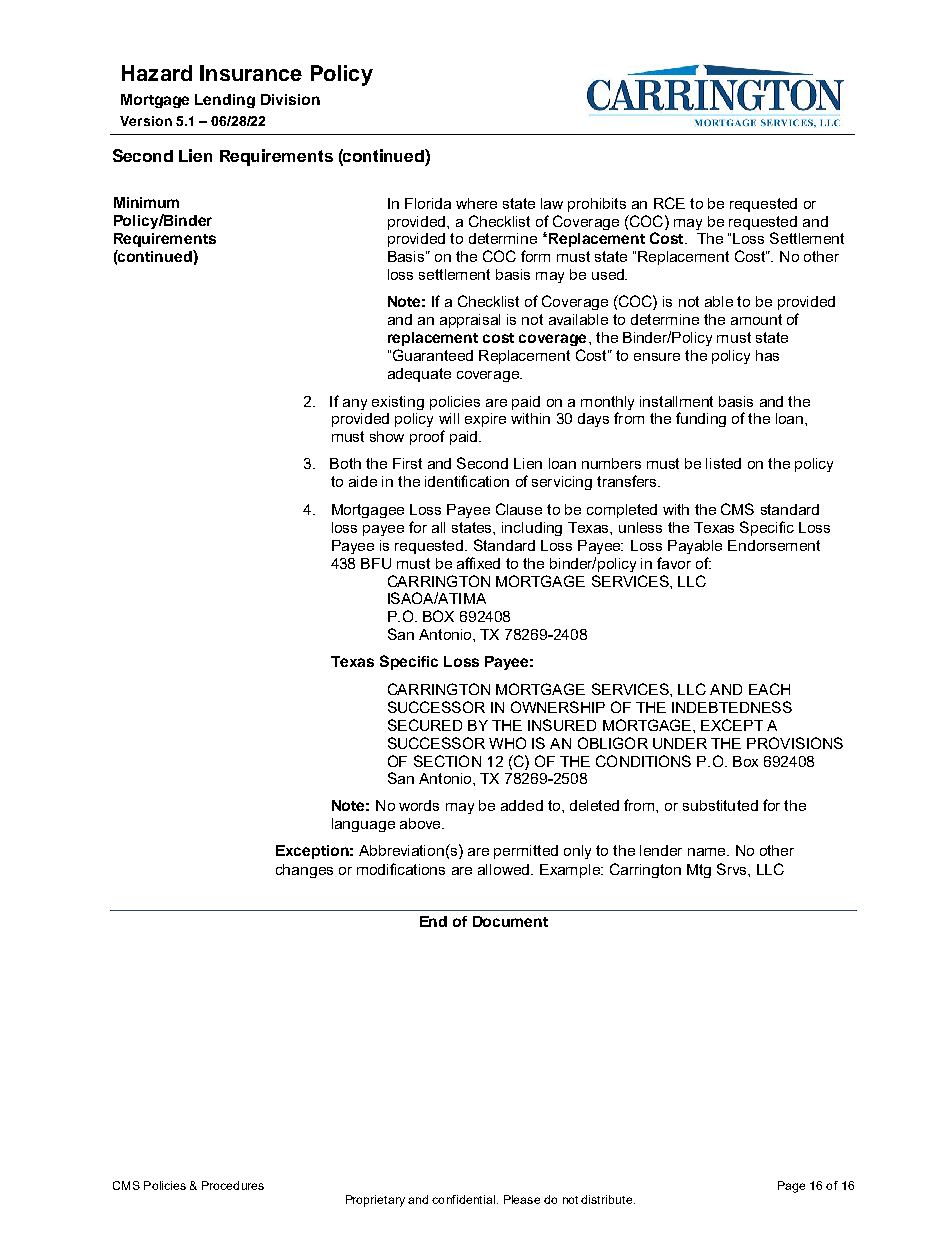 Image resolution: width=952 pixels, height=1233 pixels. What do you see at coordinates (791, 1187) in the screenshot?
I see `Page` at bounding box center [791, 1187].
